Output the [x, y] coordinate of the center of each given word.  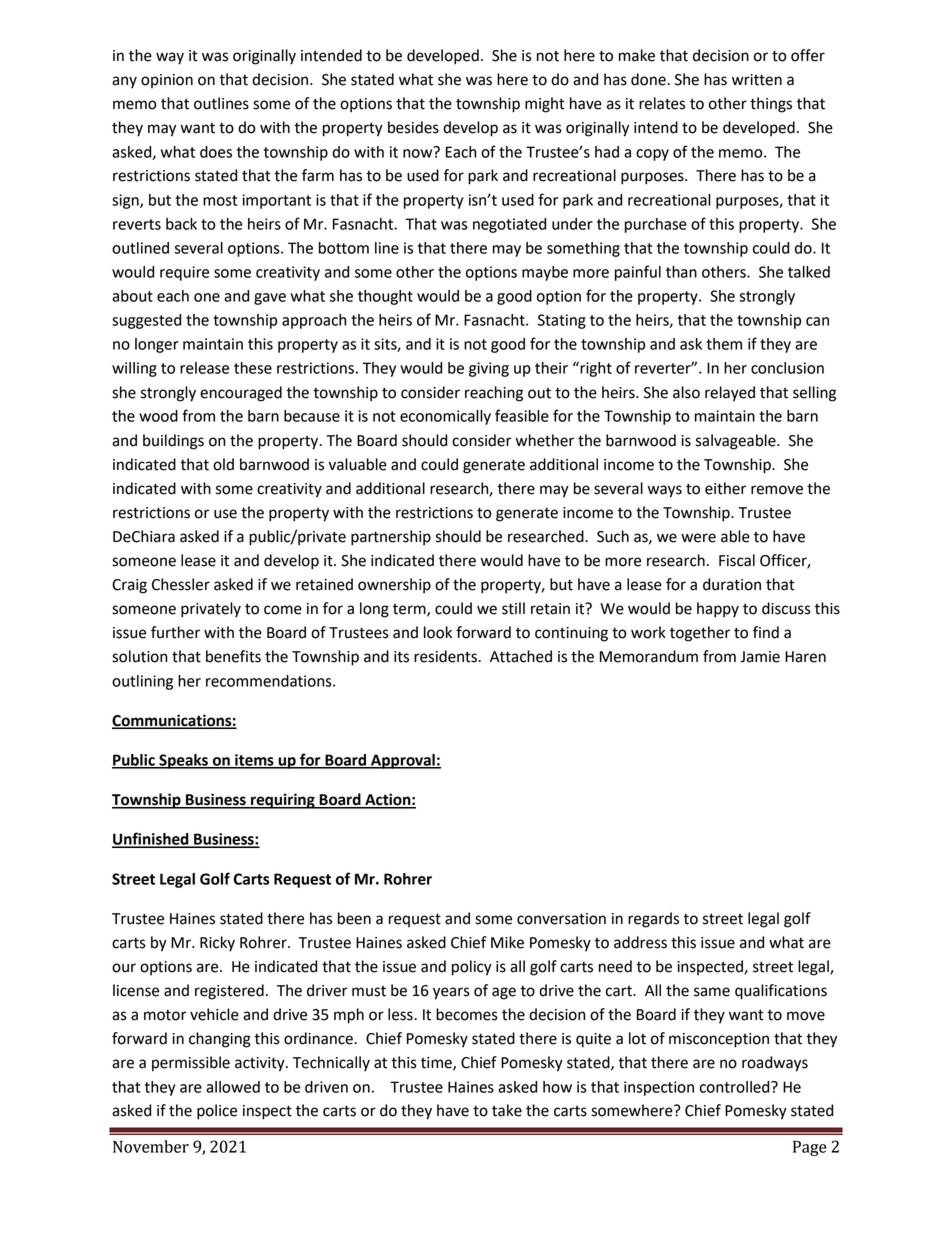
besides [413, 127]
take [507, 1110]
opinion [167, 81]
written [757, 80]
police [217, 1112]
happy [718, 610]
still [513, 608]
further [175, 632]
